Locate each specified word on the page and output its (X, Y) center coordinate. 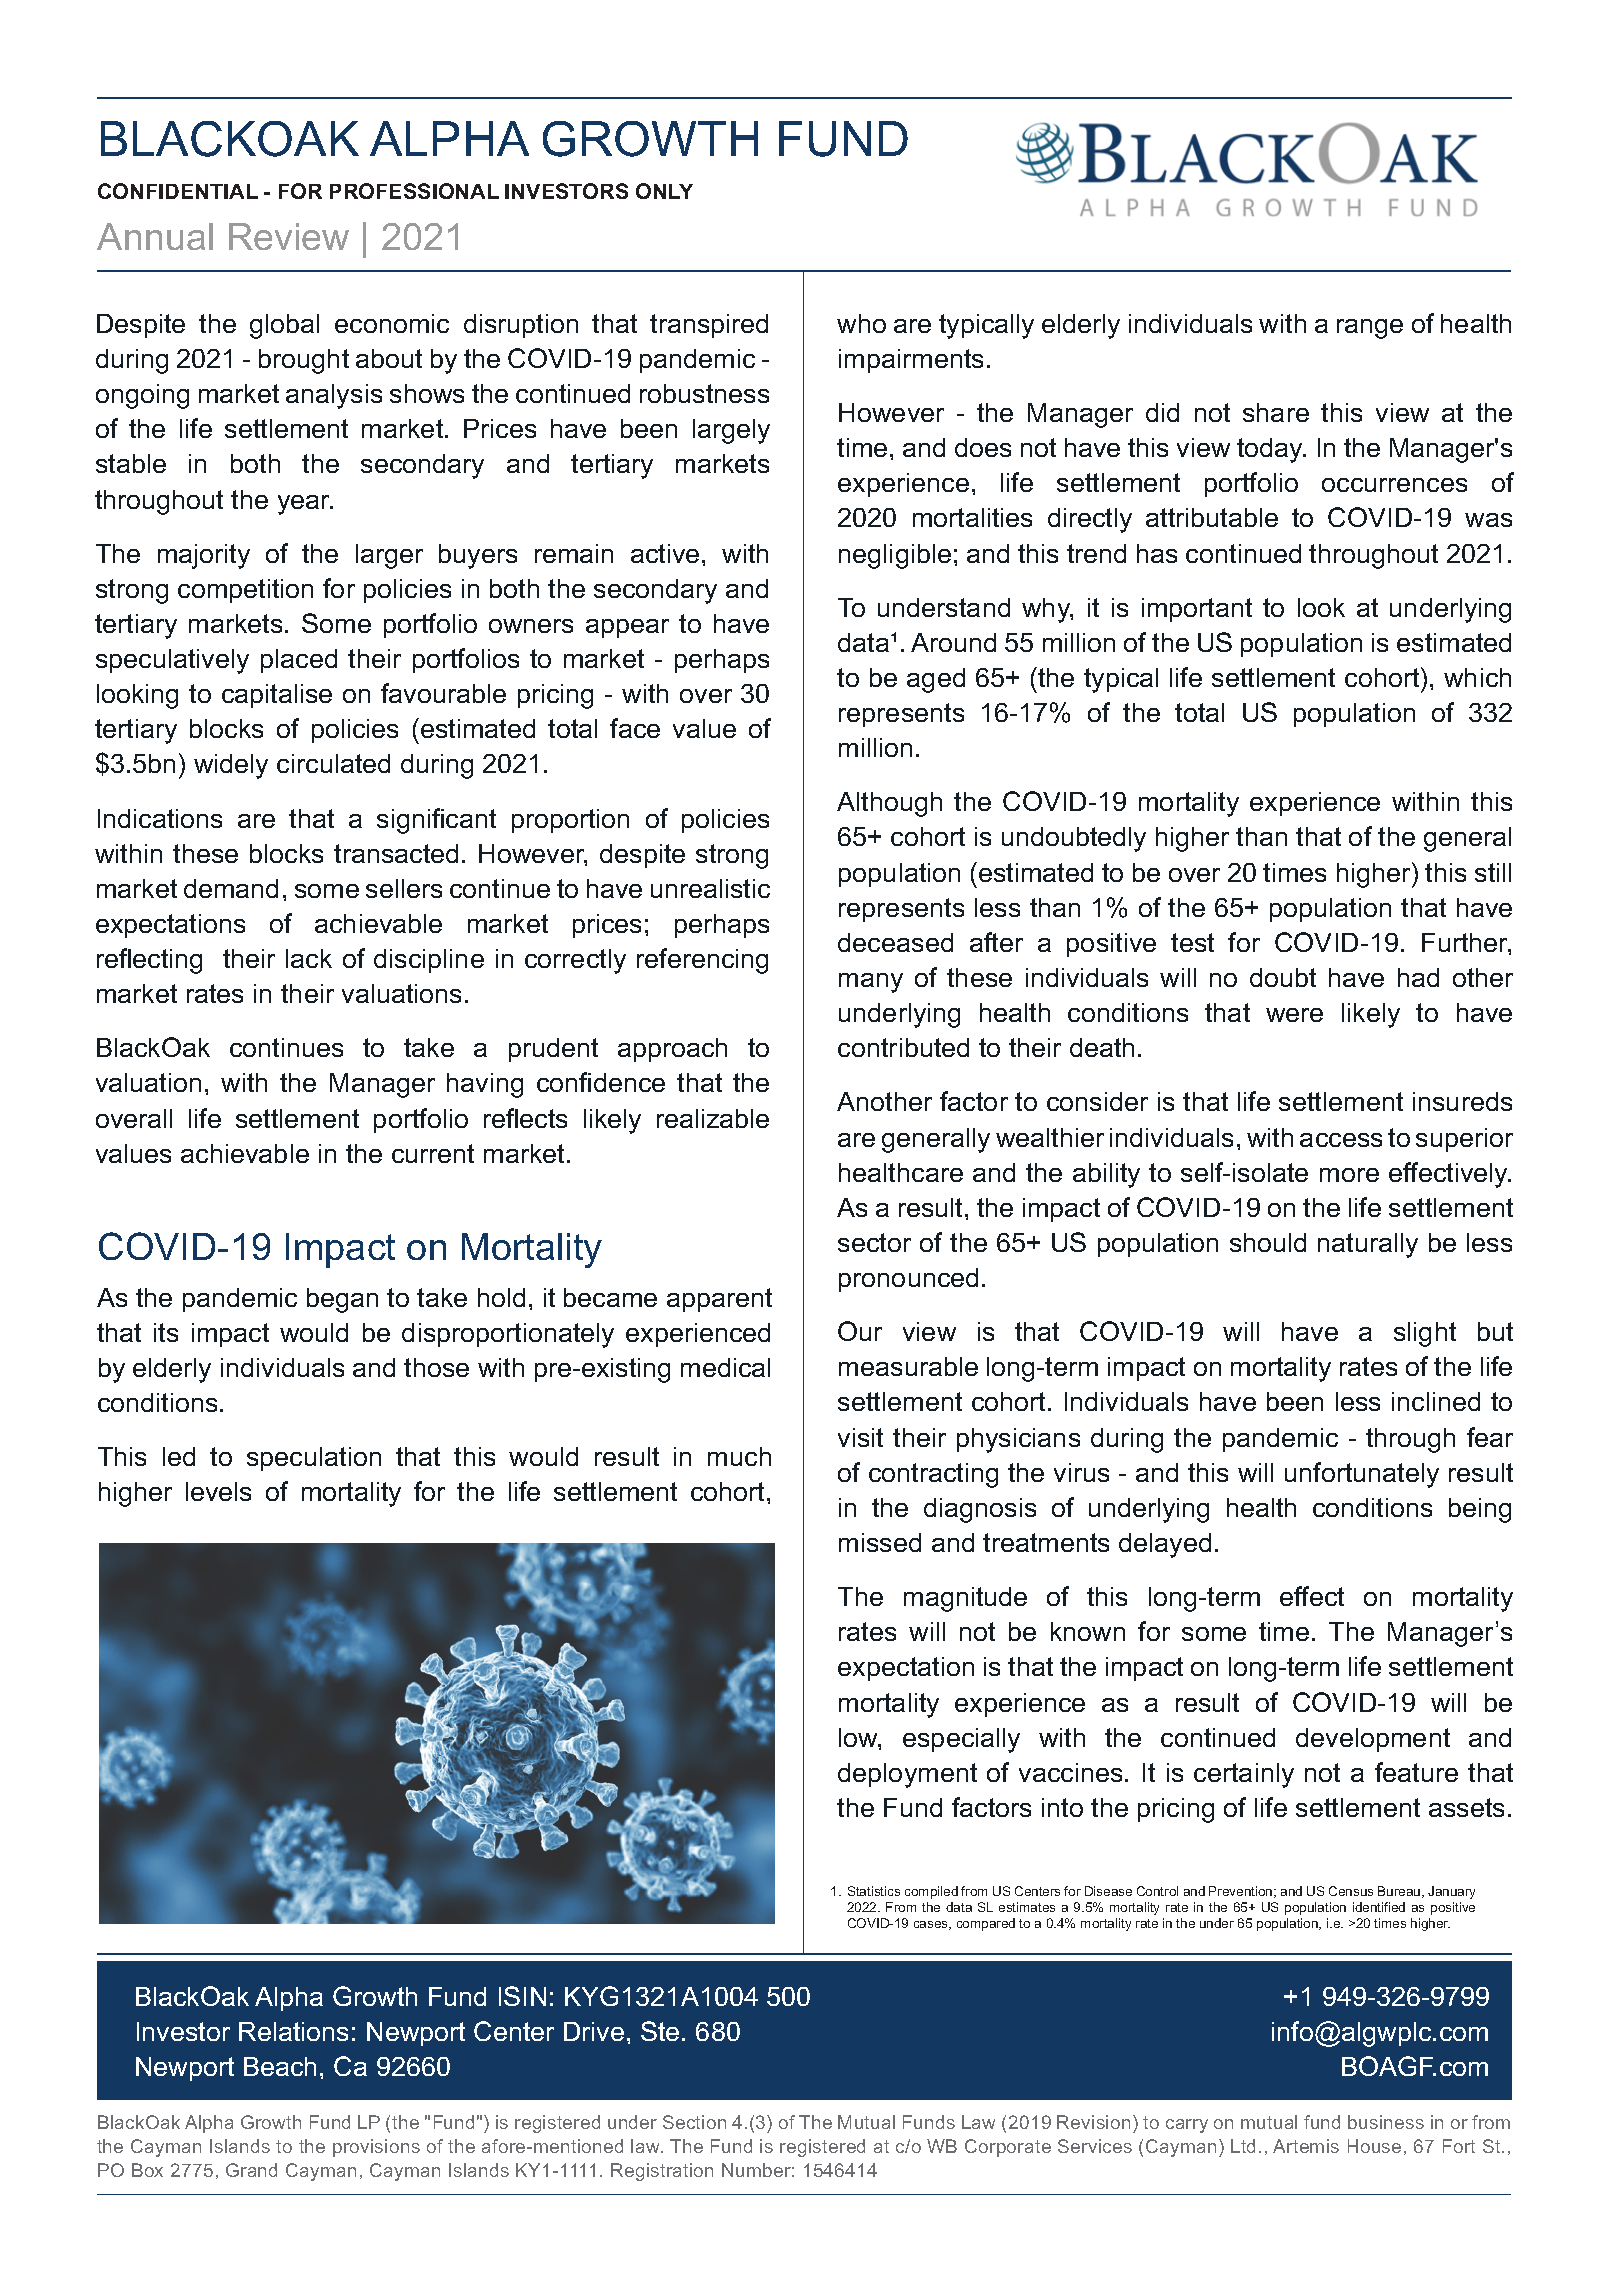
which (1477, 677)
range (1370, 329)
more (1349, 1175)
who (861, 323)
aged (936, 680)
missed (880, 1542)
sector (874, 1242)
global (284, 326)
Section (694, 2122)
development (1373, 1740)
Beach (280, 2066)
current (433, 1153)
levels (218, 1491)
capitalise (277, 696)
